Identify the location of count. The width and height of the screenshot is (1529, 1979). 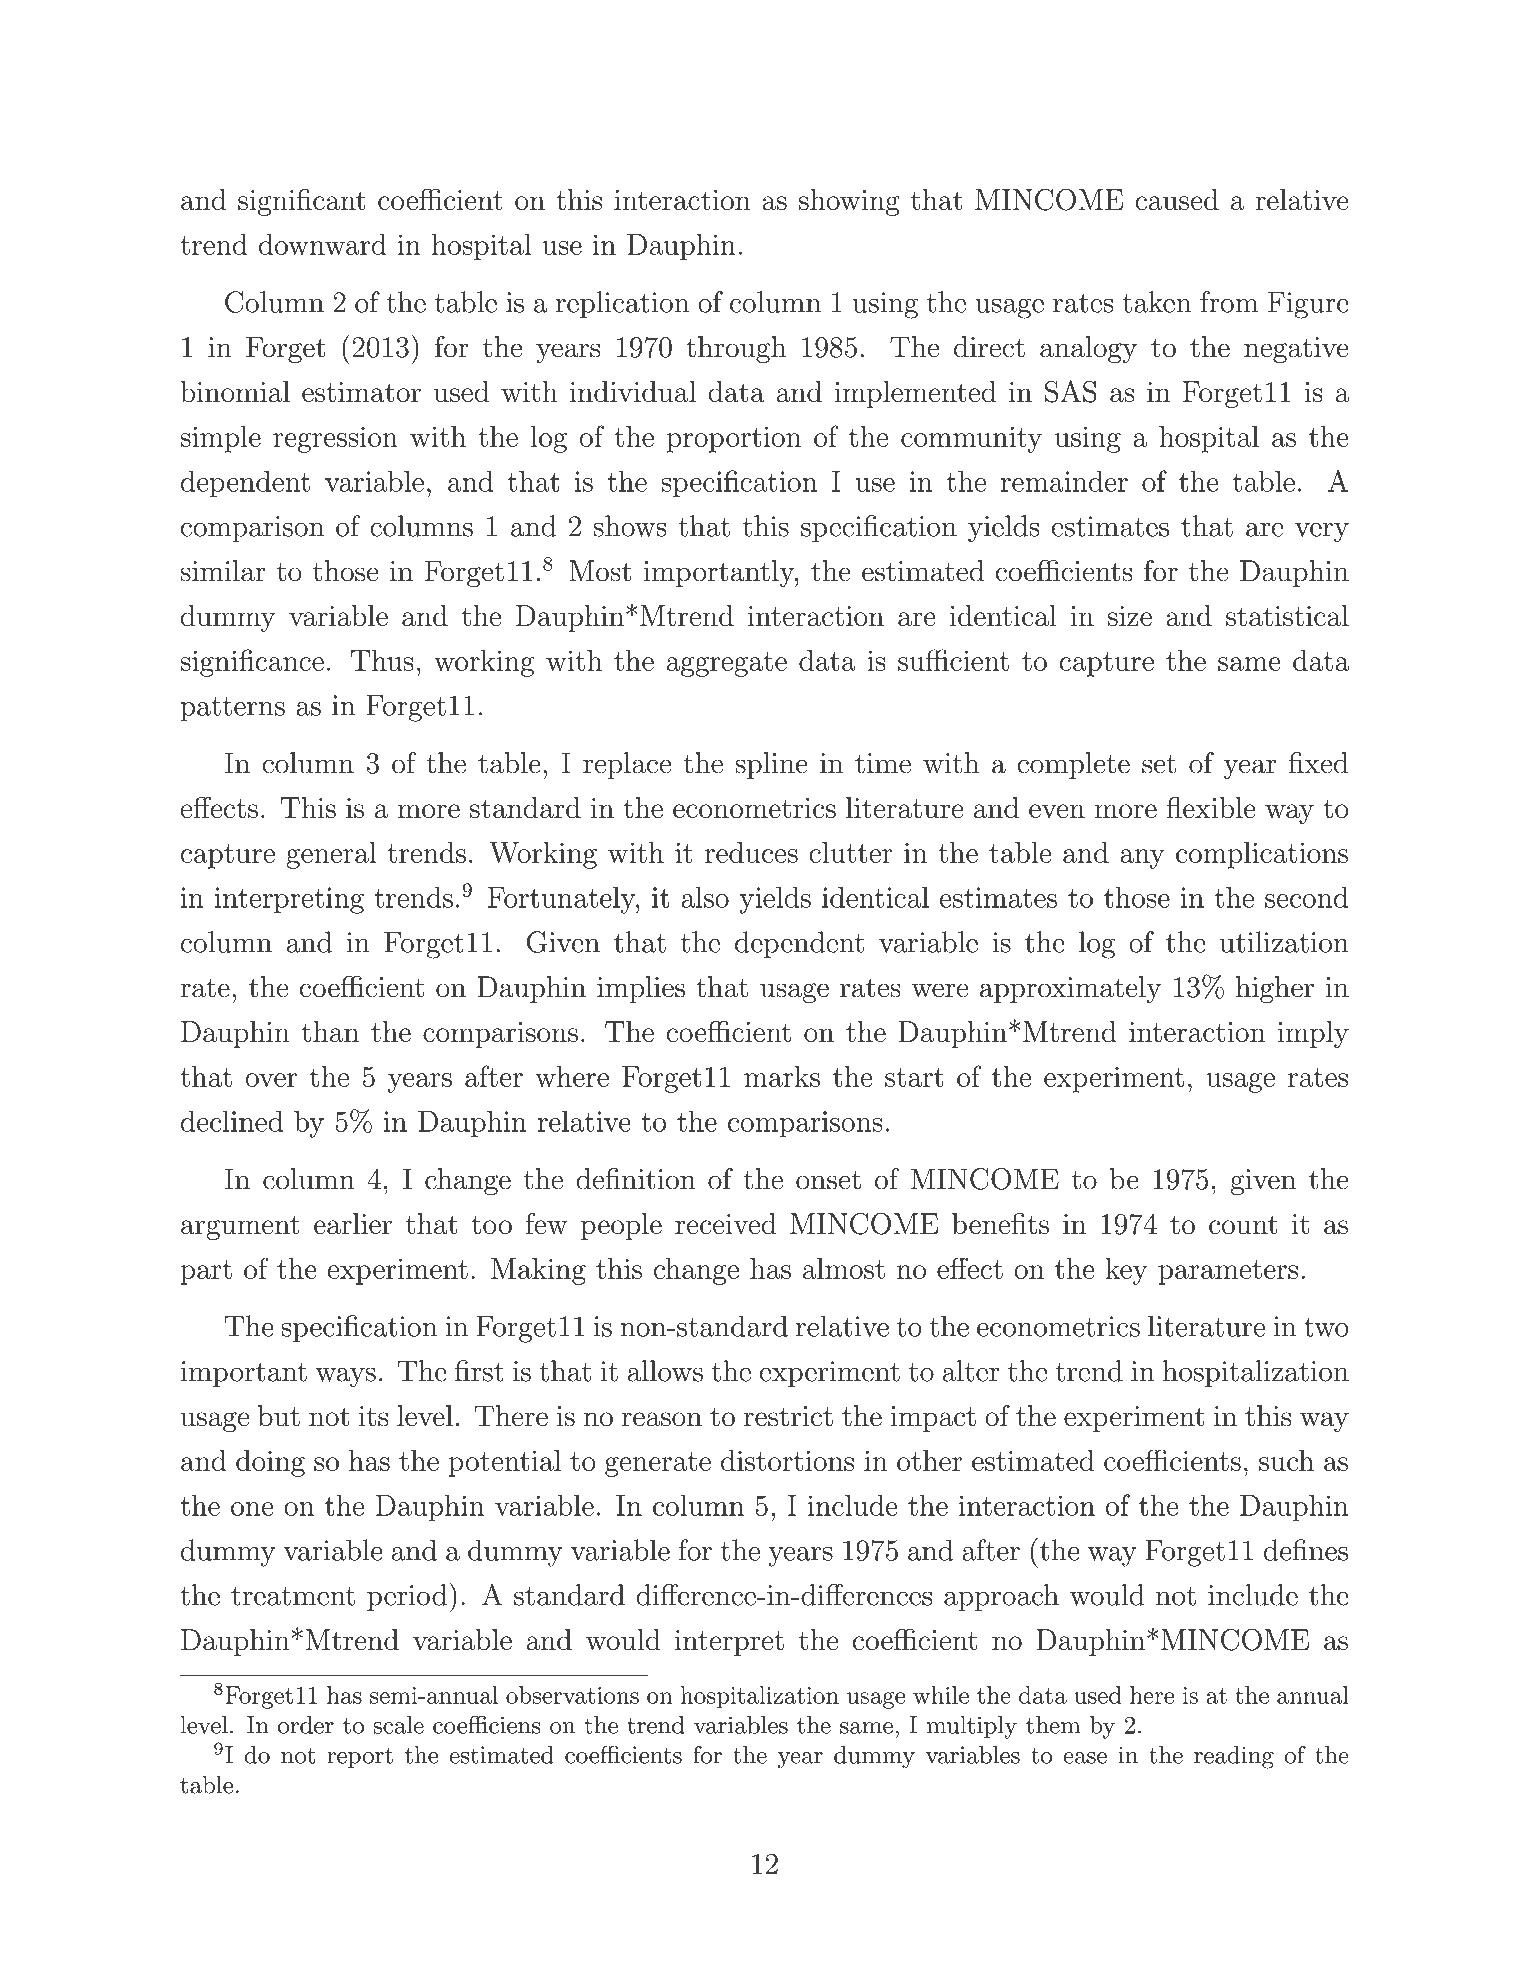
(1243, 1225).
